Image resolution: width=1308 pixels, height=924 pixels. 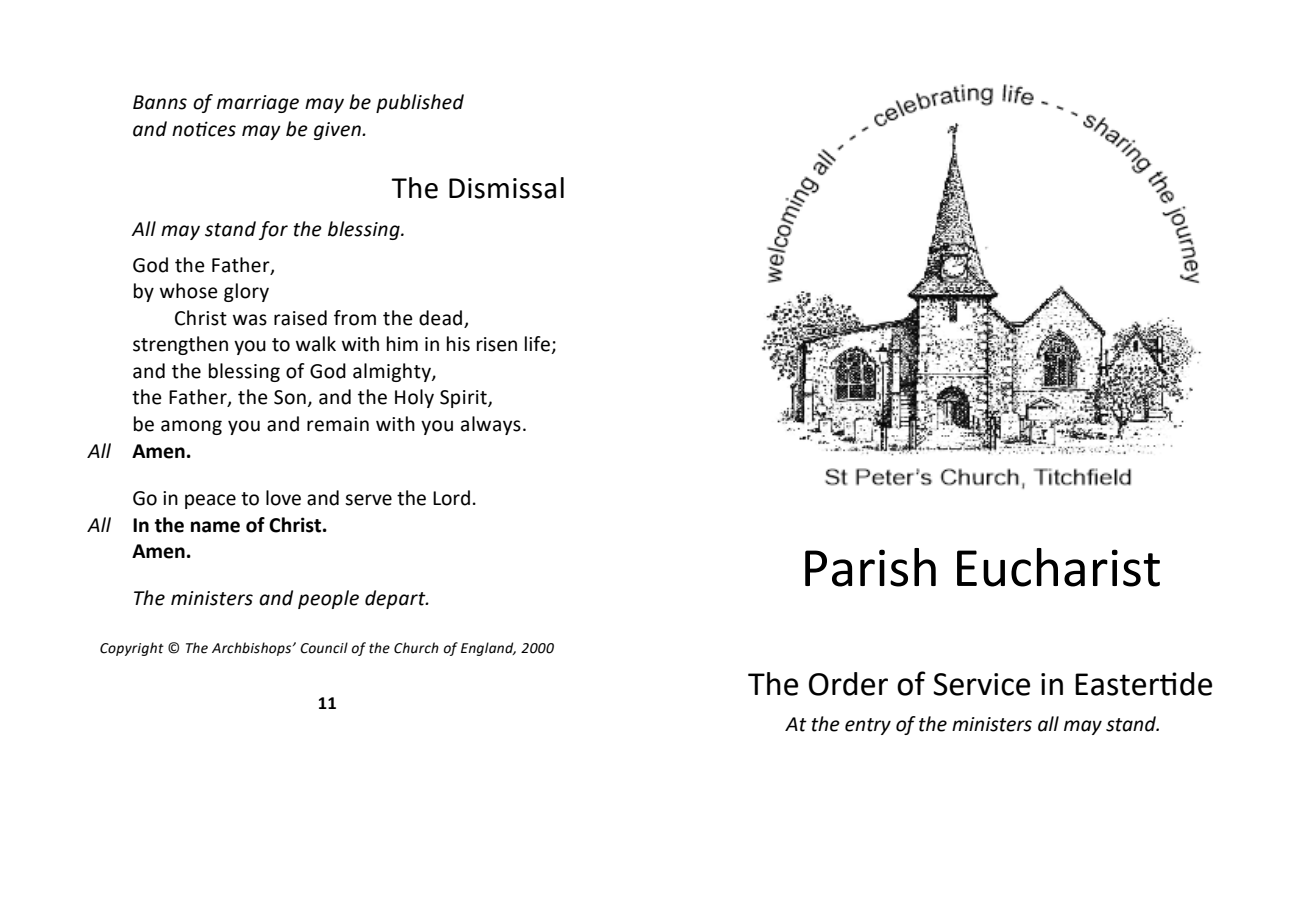 I want to click on published, so click(x=420, y=103).
